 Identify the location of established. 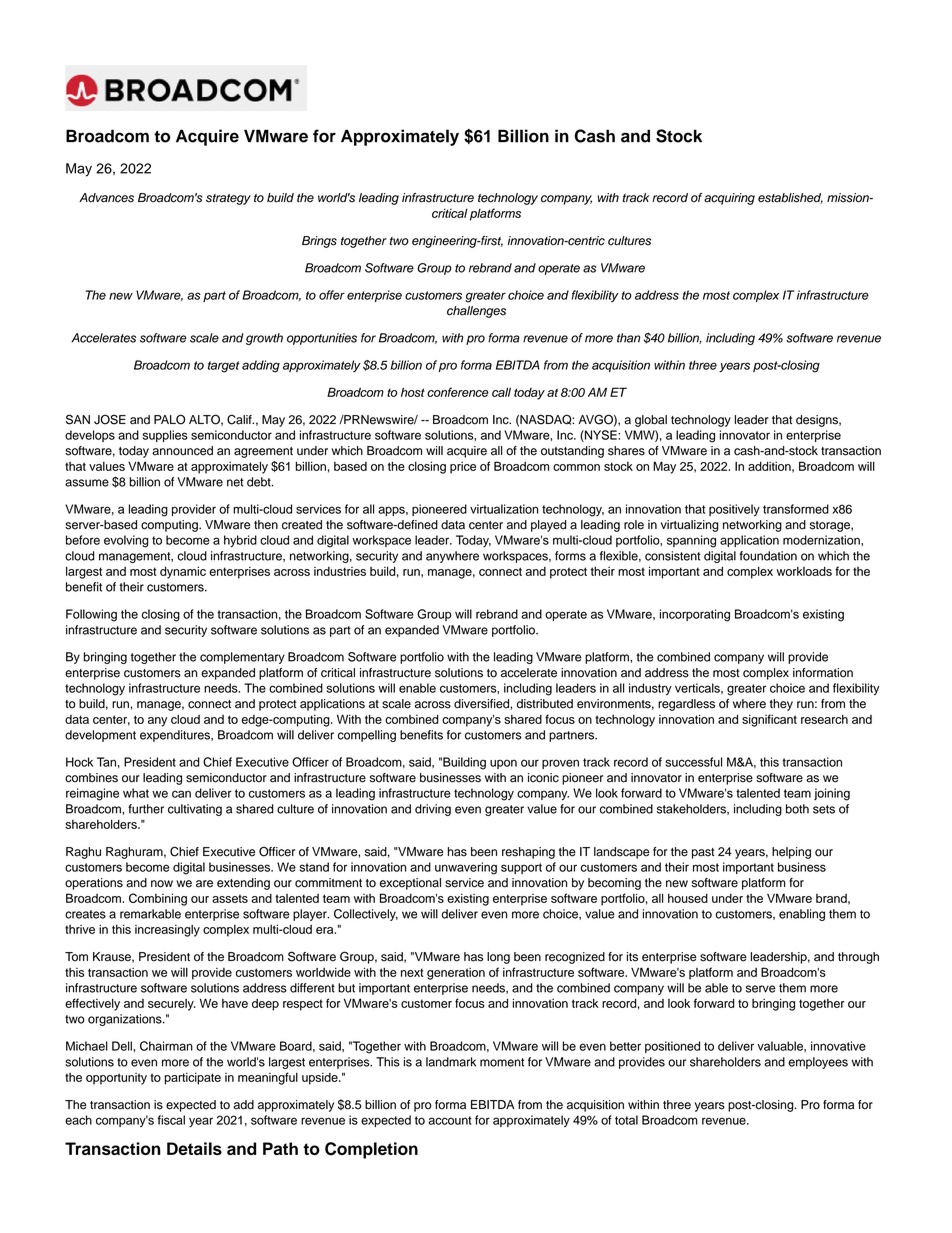
(790, 198).
